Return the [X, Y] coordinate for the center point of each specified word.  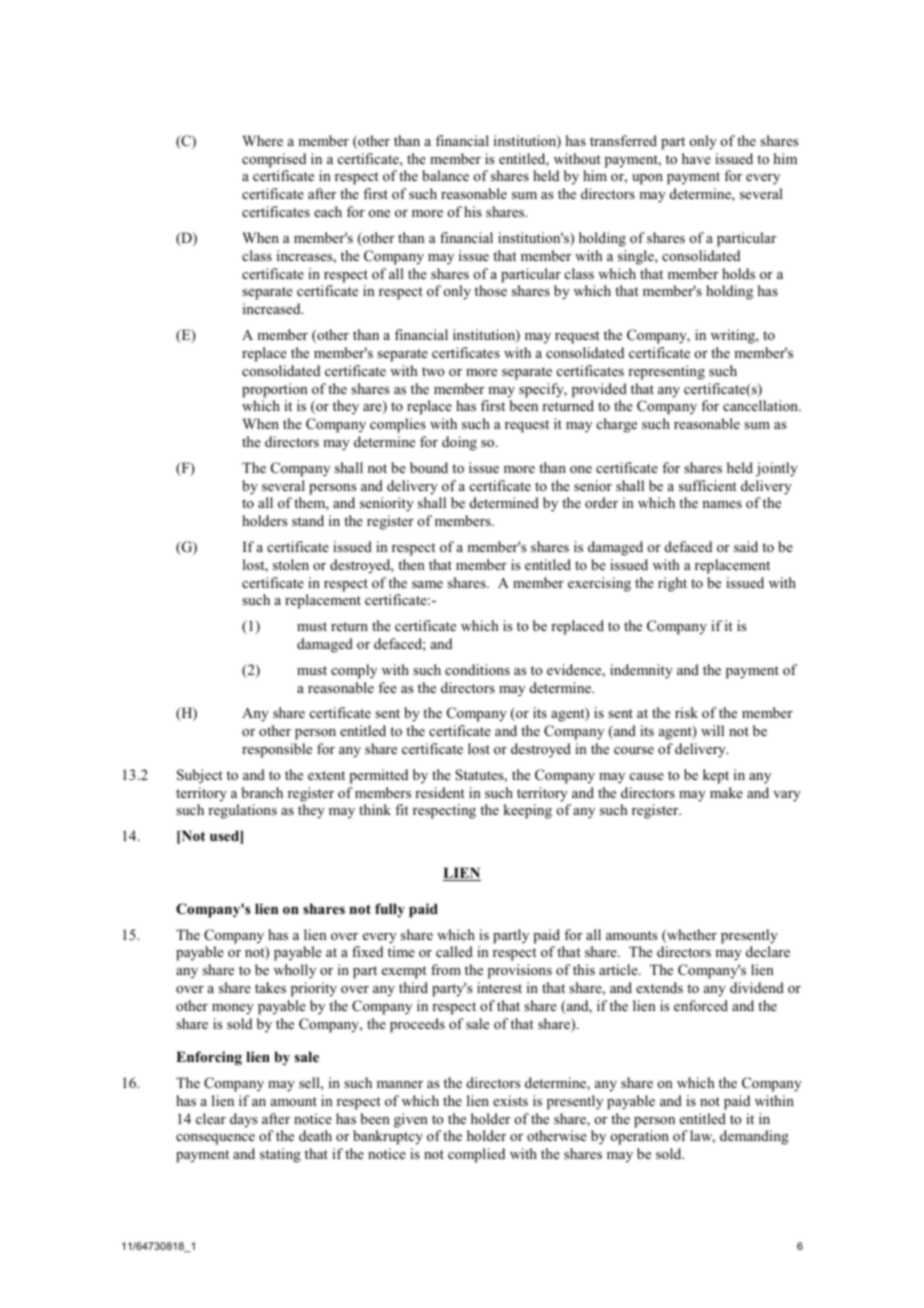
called [454, 951]
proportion [275, 390]
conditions [477, 669]
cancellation [762, 405]
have [696, 158]
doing [459, 443]
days [243, 1120]
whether [691, 936]
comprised [274, 160]
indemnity [641, 671]
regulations [242, 811]
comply [354, 671]
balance [445, 175]
